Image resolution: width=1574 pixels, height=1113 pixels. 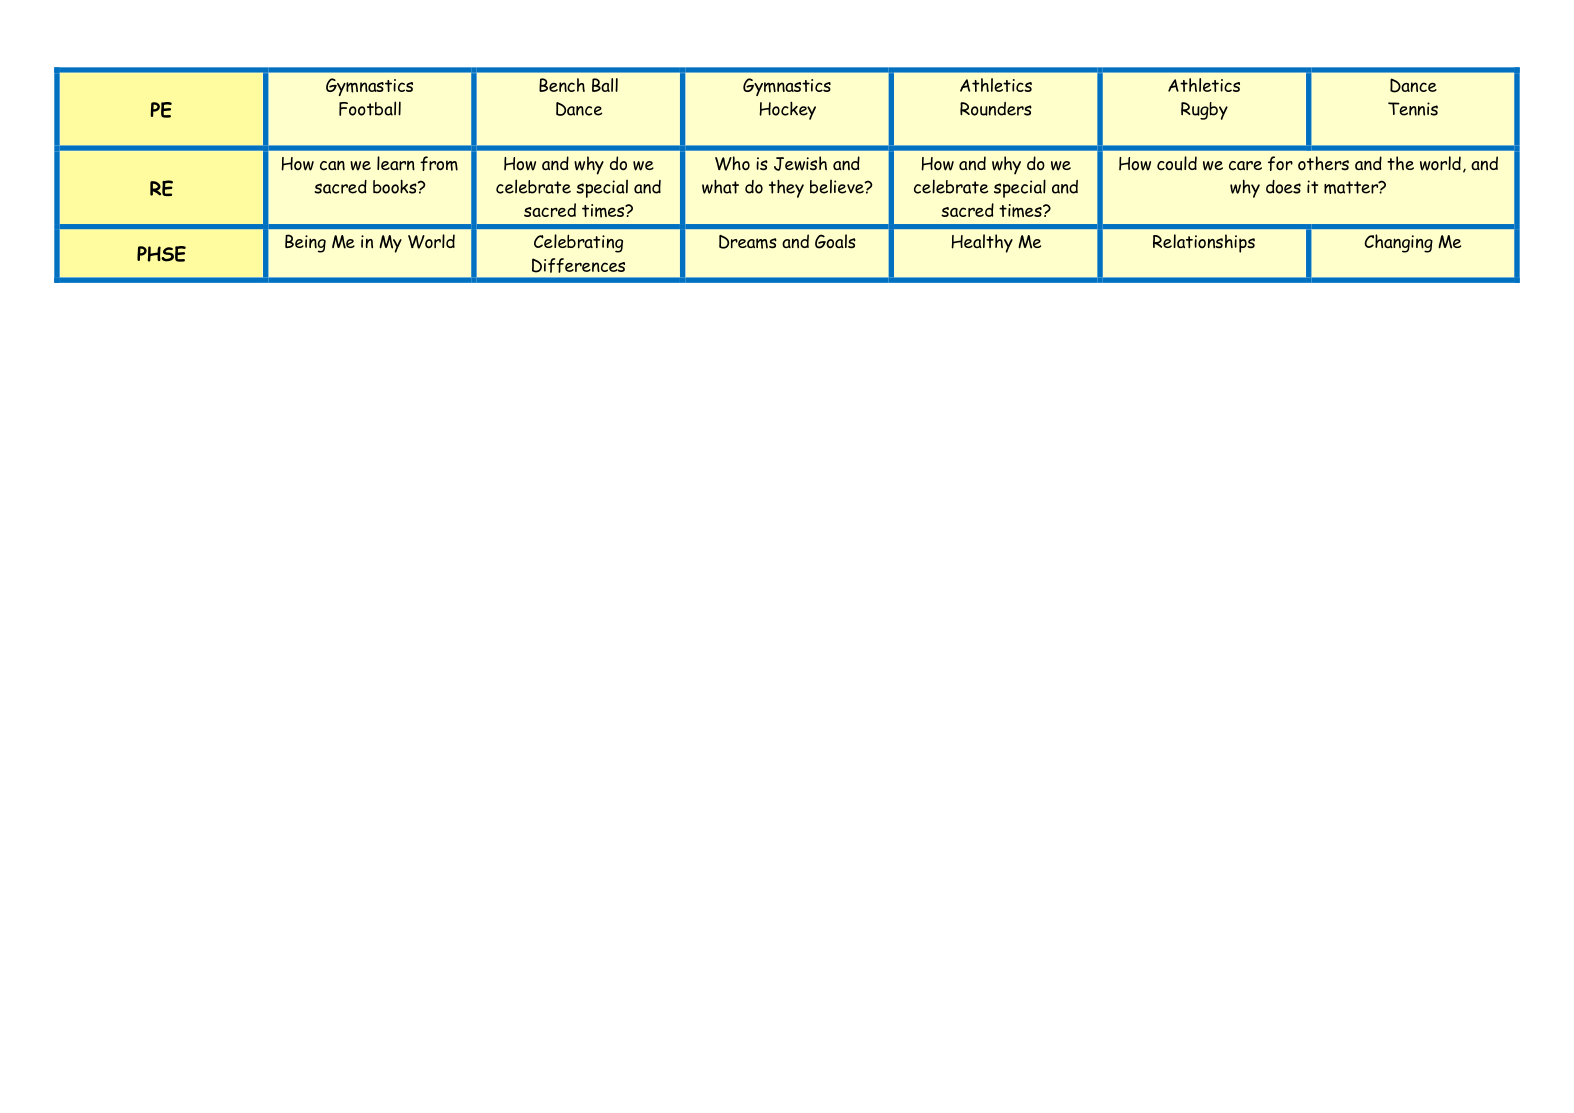 What do you see at coordinates (1204, 111) in the image?
I see `Rugby` at bounding box center [1204, 111].
